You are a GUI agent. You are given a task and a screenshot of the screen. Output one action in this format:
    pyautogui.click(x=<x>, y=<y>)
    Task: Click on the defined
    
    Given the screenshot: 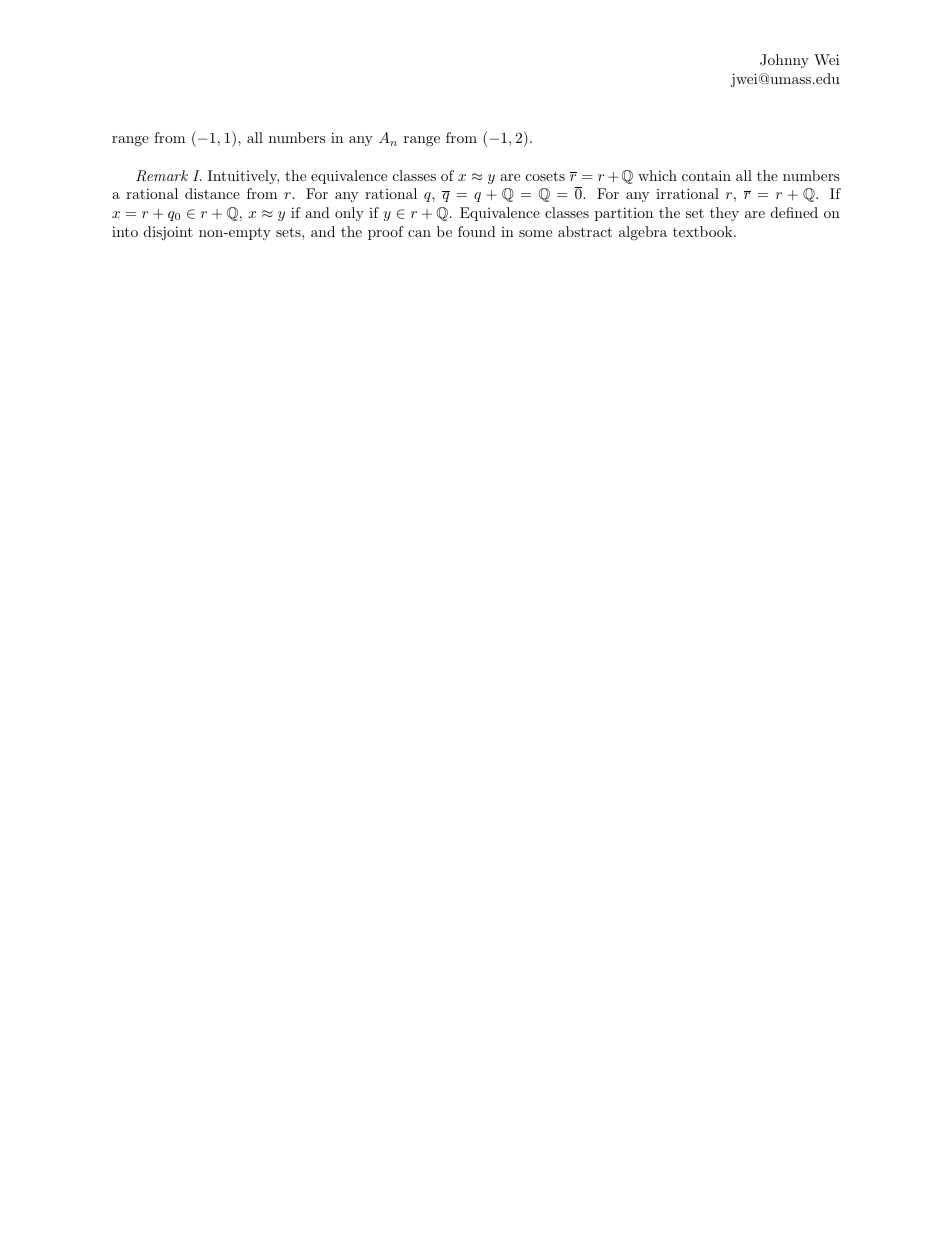 What is the action you would take?
    pyautogui.click(x=794, y=212)
